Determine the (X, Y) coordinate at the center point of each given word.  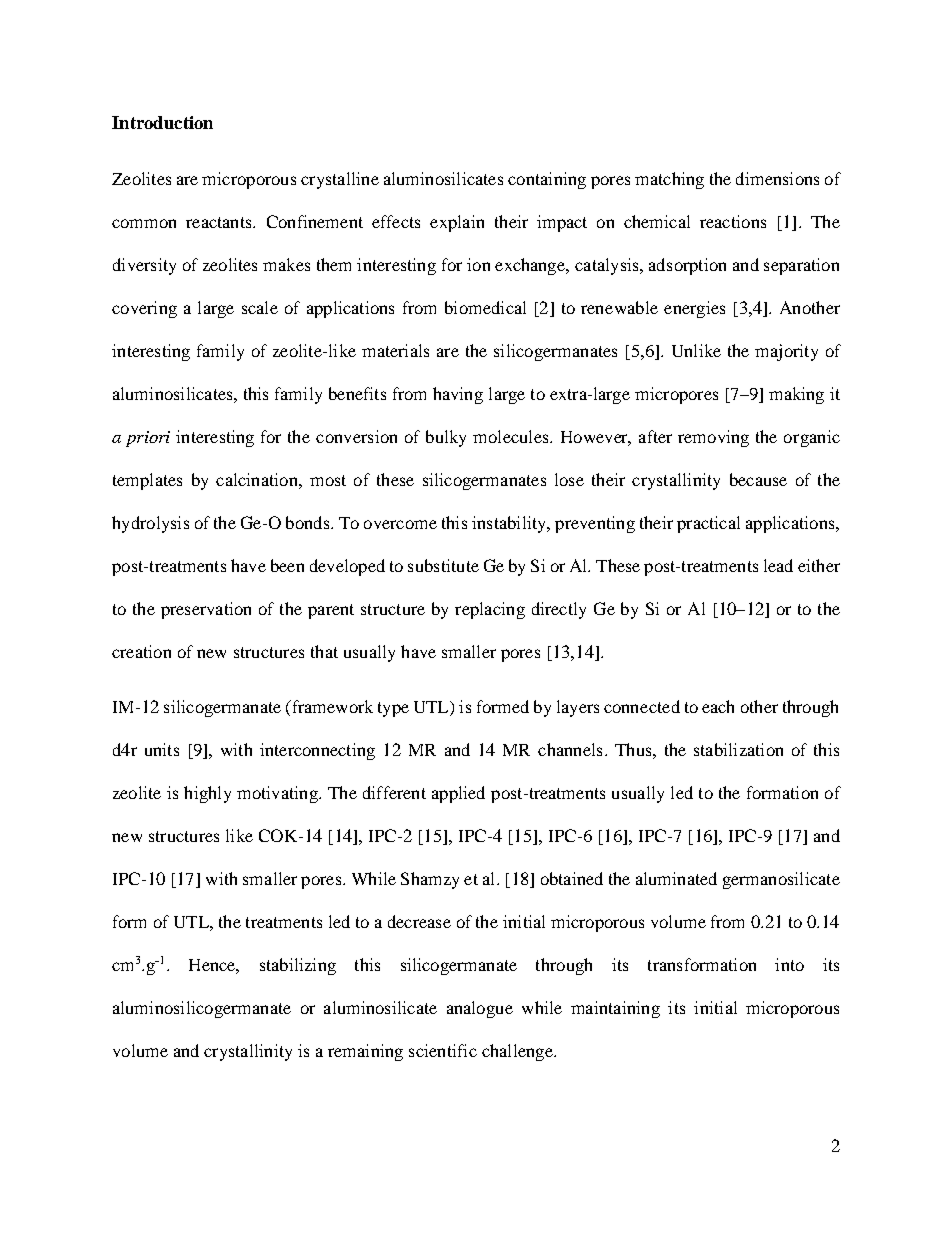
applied (458, 794)
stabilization (738, 749)
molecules (512, 436)
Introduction (162, 122)
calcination (258, 479)
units (162, 749)
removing (713, 438)
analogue (480, 1009)
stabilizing (298, 966)
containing (547, 180)
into (789, 964)
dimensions (777, 178)
